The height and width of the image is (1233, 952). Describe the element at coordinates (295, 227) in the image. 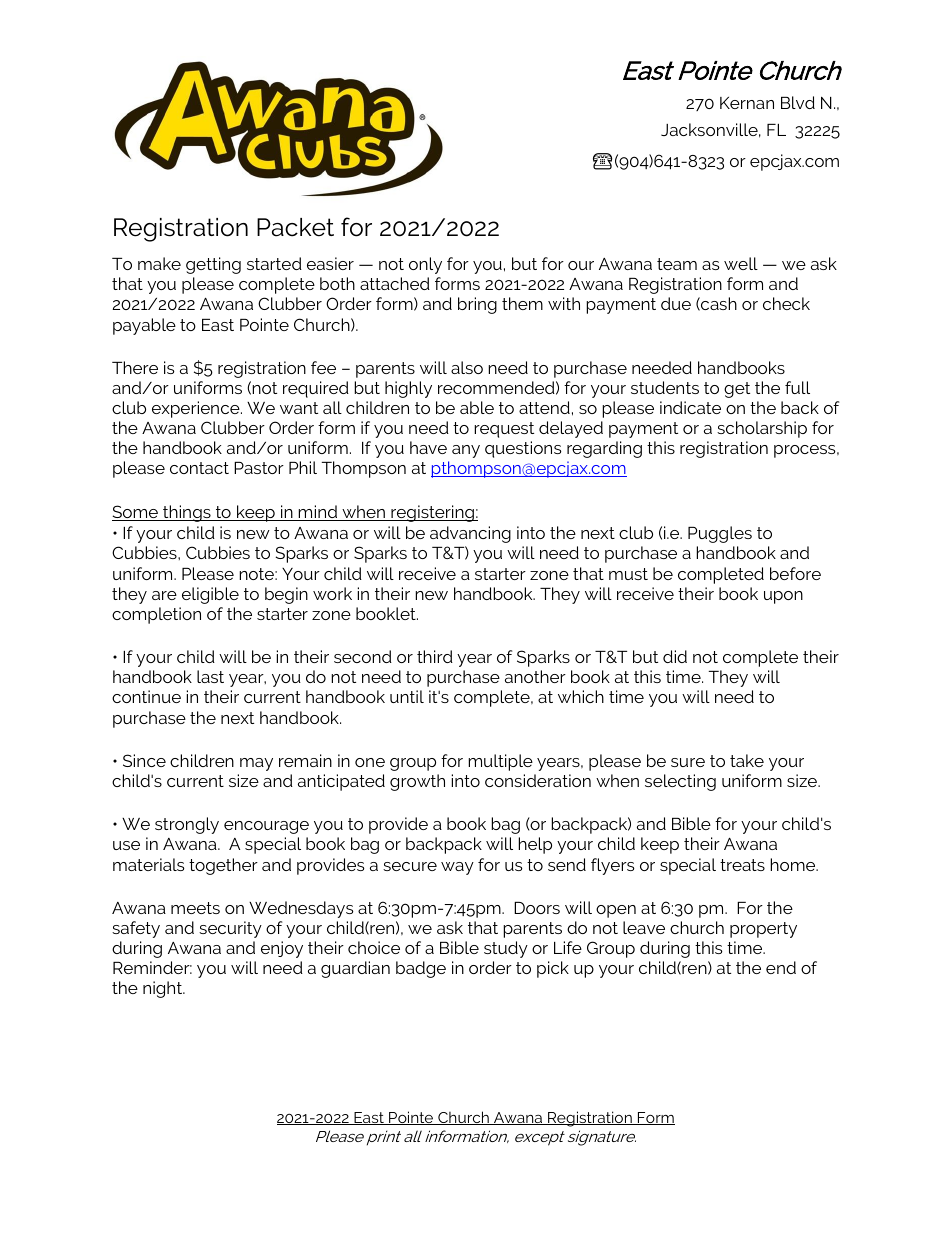

I see `Packet` at that location.
